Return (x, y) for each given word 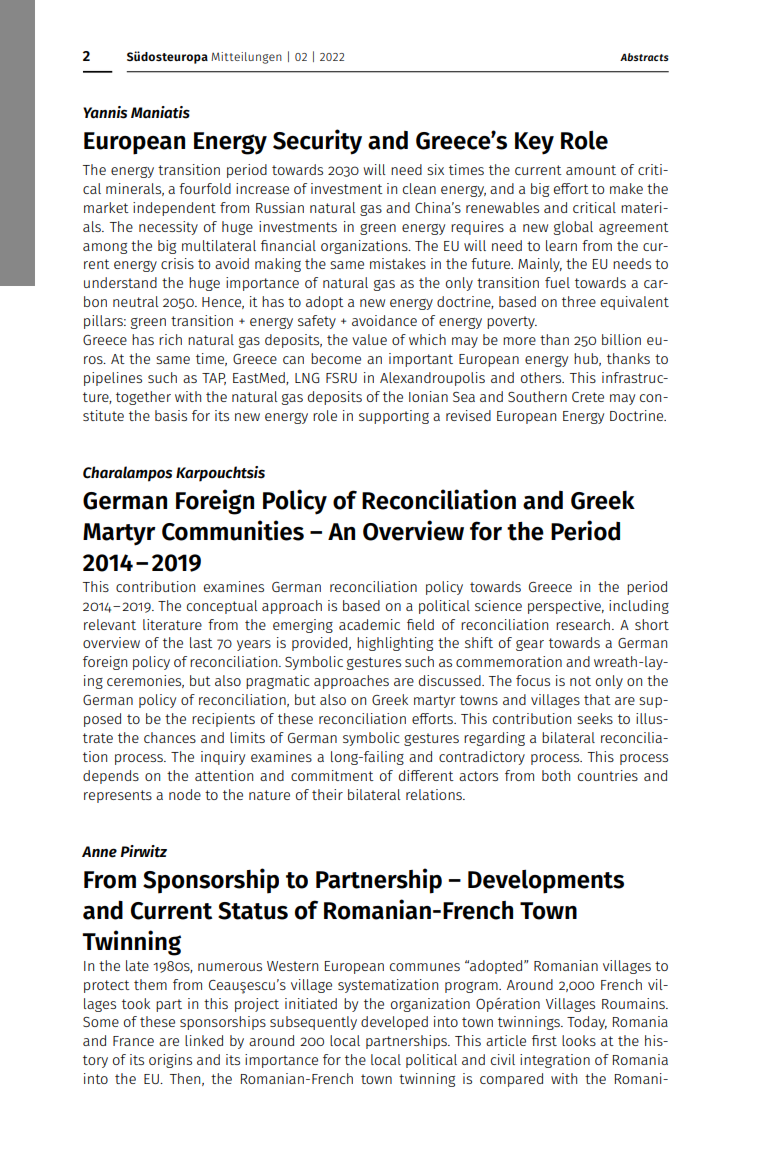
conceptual (222, 607)
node (185, 794)
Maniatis (160, 112)
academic (369, 624)
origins (170, 1061)
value (369, 339)
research (583, 624)
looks (579, 1040)
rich (170, 339)
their (327, 794)
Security (317, 142)
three (579, 301)
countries (608, 775)
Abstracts (644, 57)
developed (394, 1023)
